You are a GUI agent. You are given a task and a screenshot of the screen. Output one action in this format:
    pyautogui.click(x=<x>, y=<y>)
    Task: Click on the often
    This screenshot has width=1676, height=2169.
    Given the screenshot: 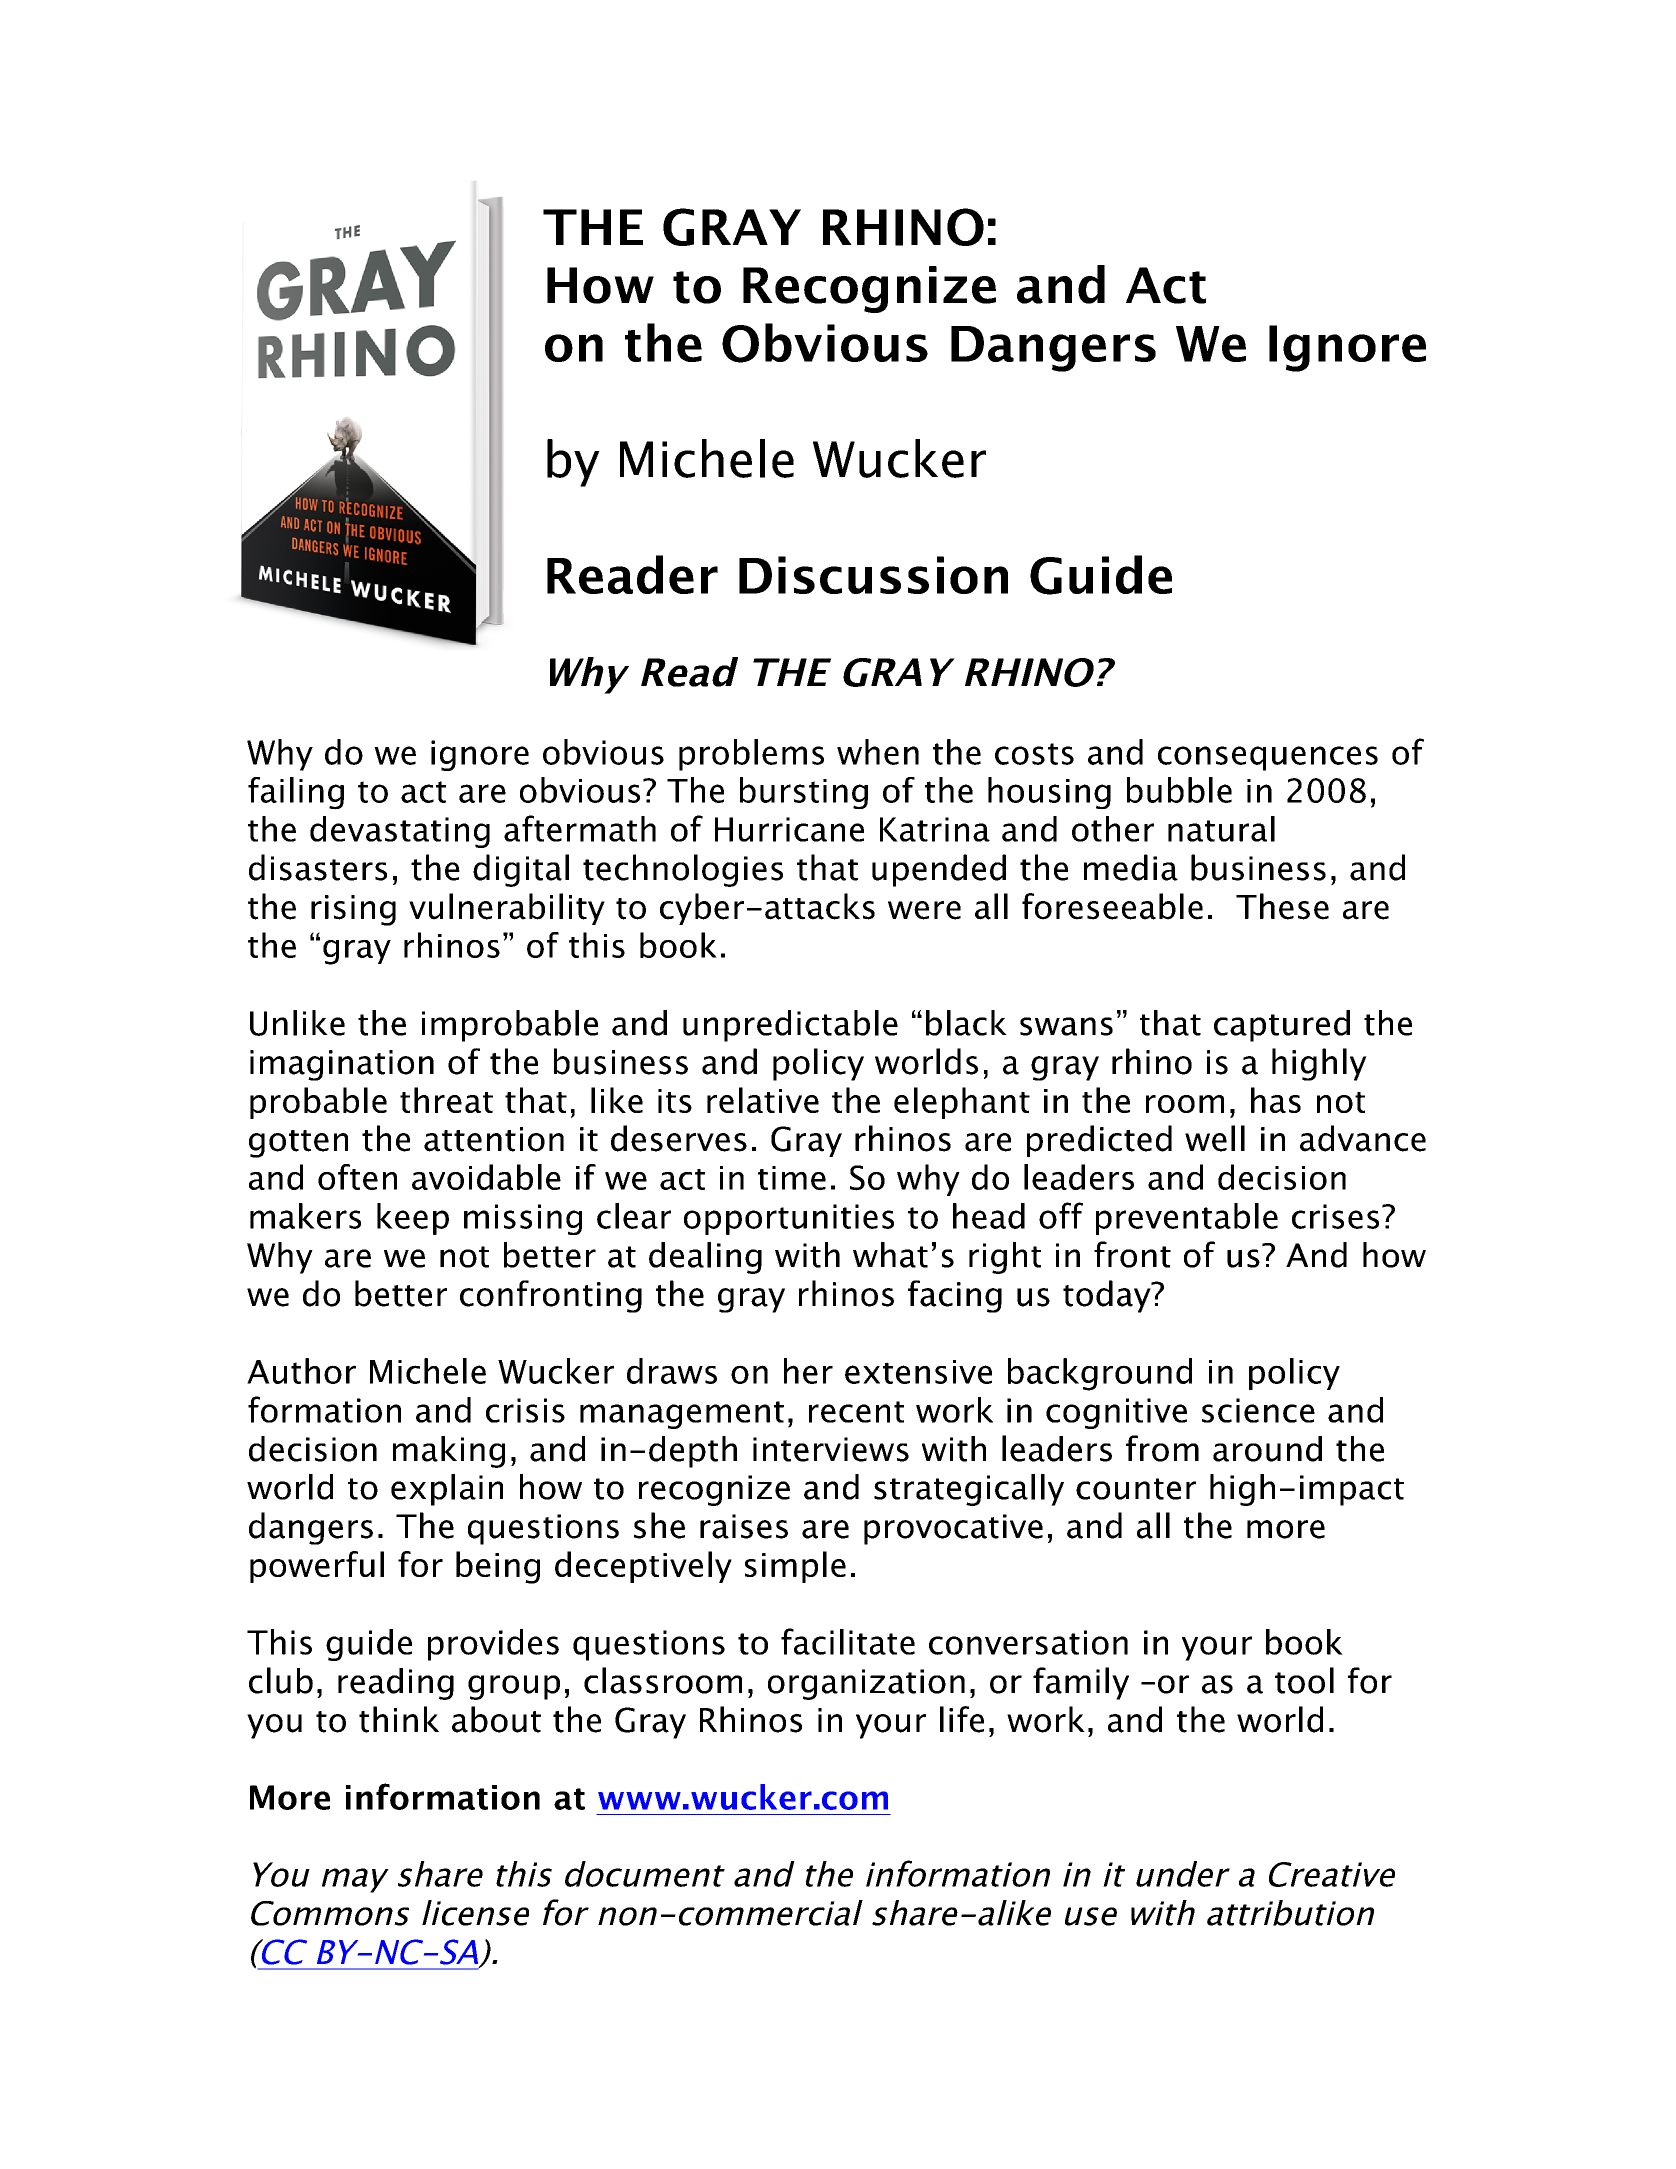 What is the action you would take?
    pyautogui.click(x=357, y=1177)
